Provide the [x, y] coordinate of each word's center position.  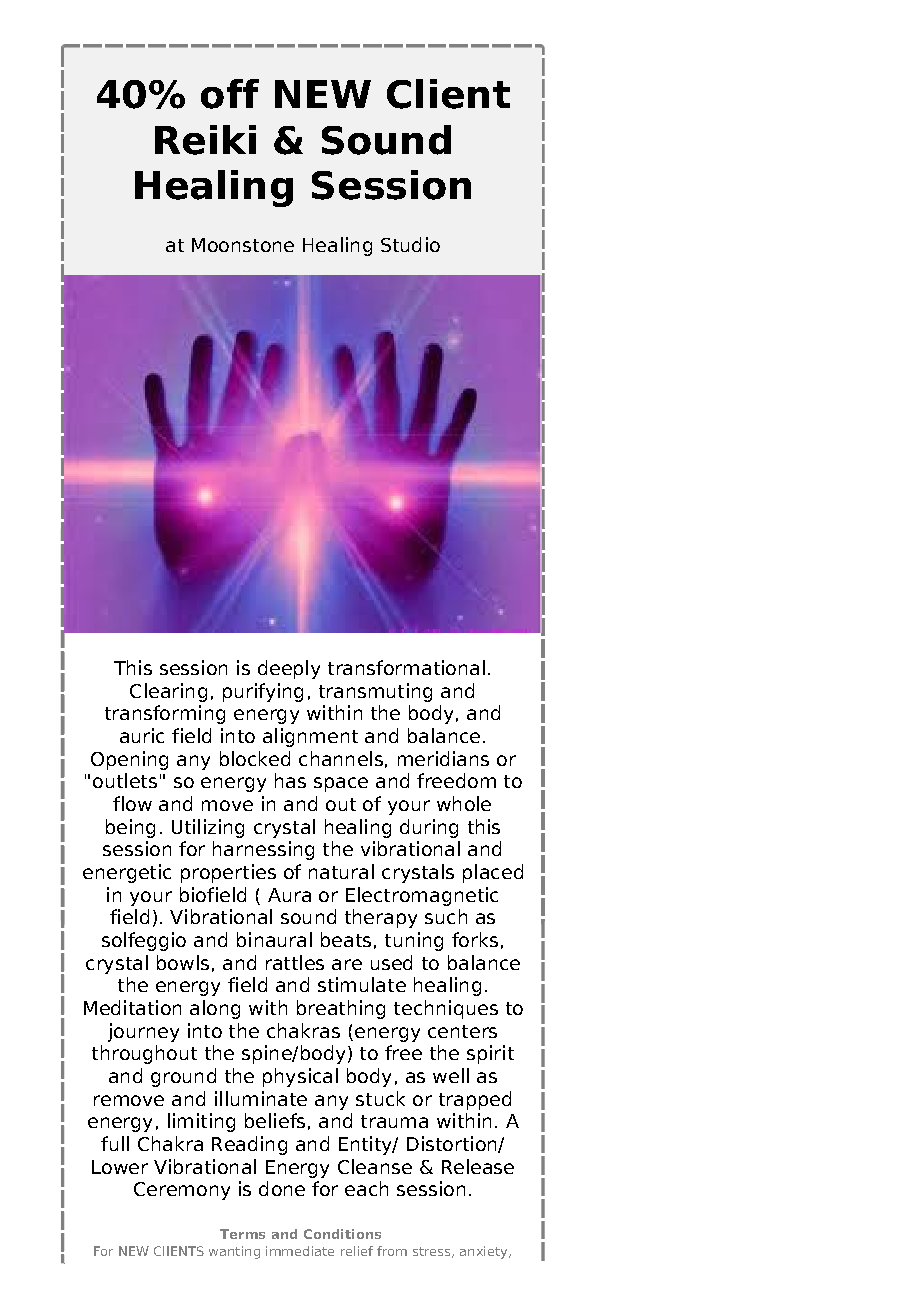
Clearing [168, 692]
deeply [289, 669]
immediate [300, 1251]
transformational [406, 667]
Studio [410, 244]
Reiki [205, 140]
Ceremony [182, 1191]
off [230, 94]
